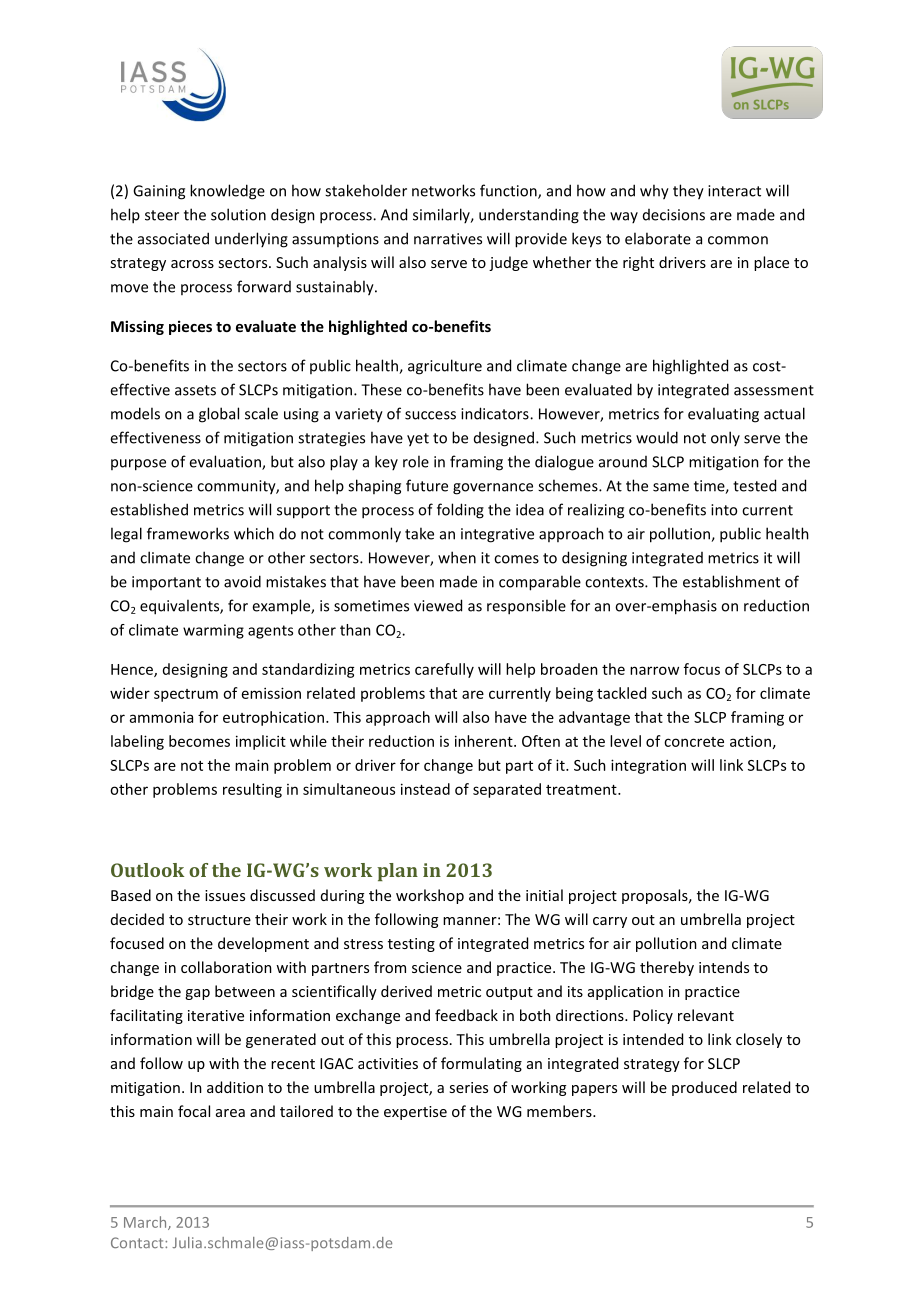  What do you see at coordinates (146, 1223) in the image?
I see `March` at bounding box center [146, 1223].
